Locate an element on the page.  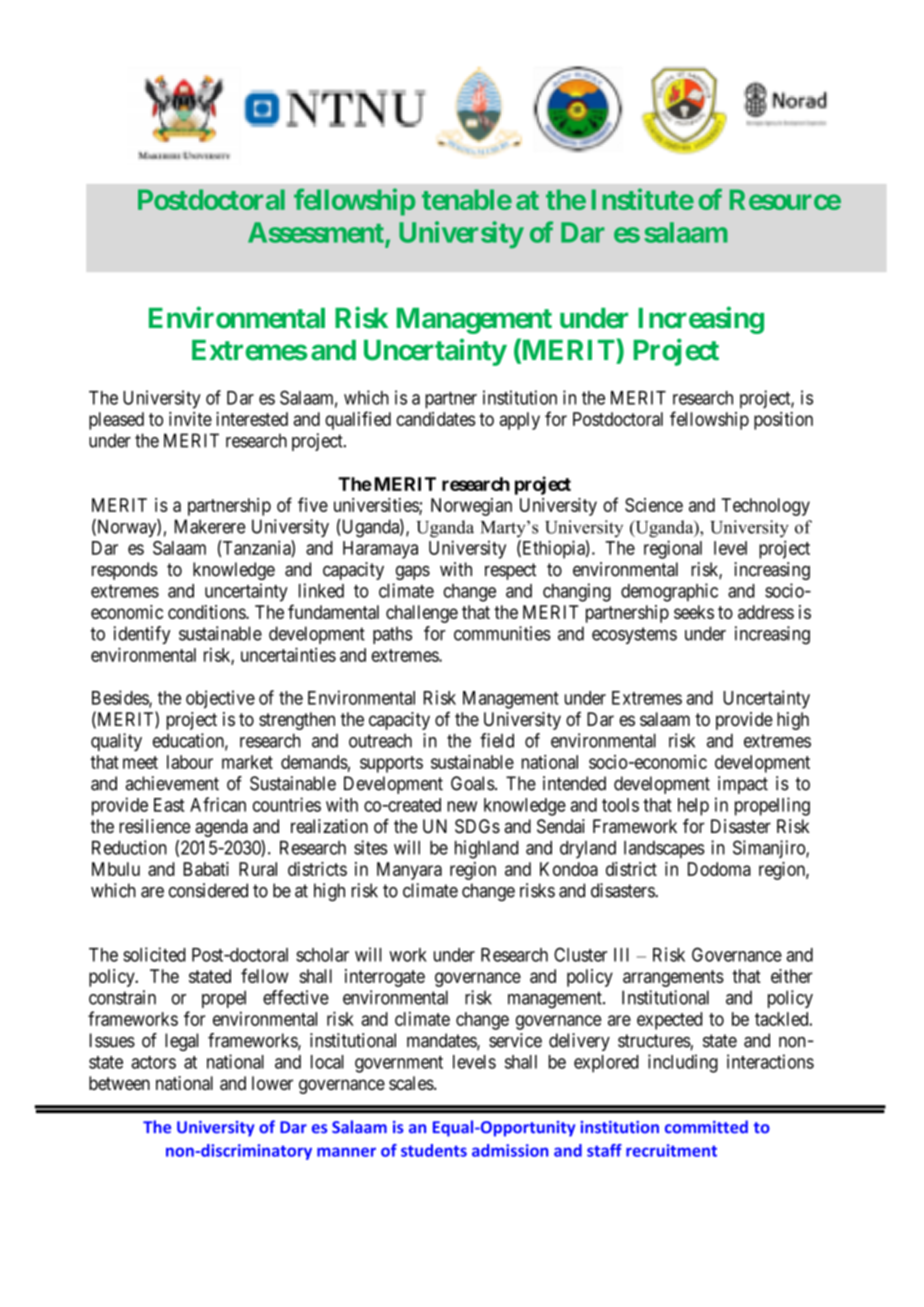
committed is located at coordinates (706, 1127).
